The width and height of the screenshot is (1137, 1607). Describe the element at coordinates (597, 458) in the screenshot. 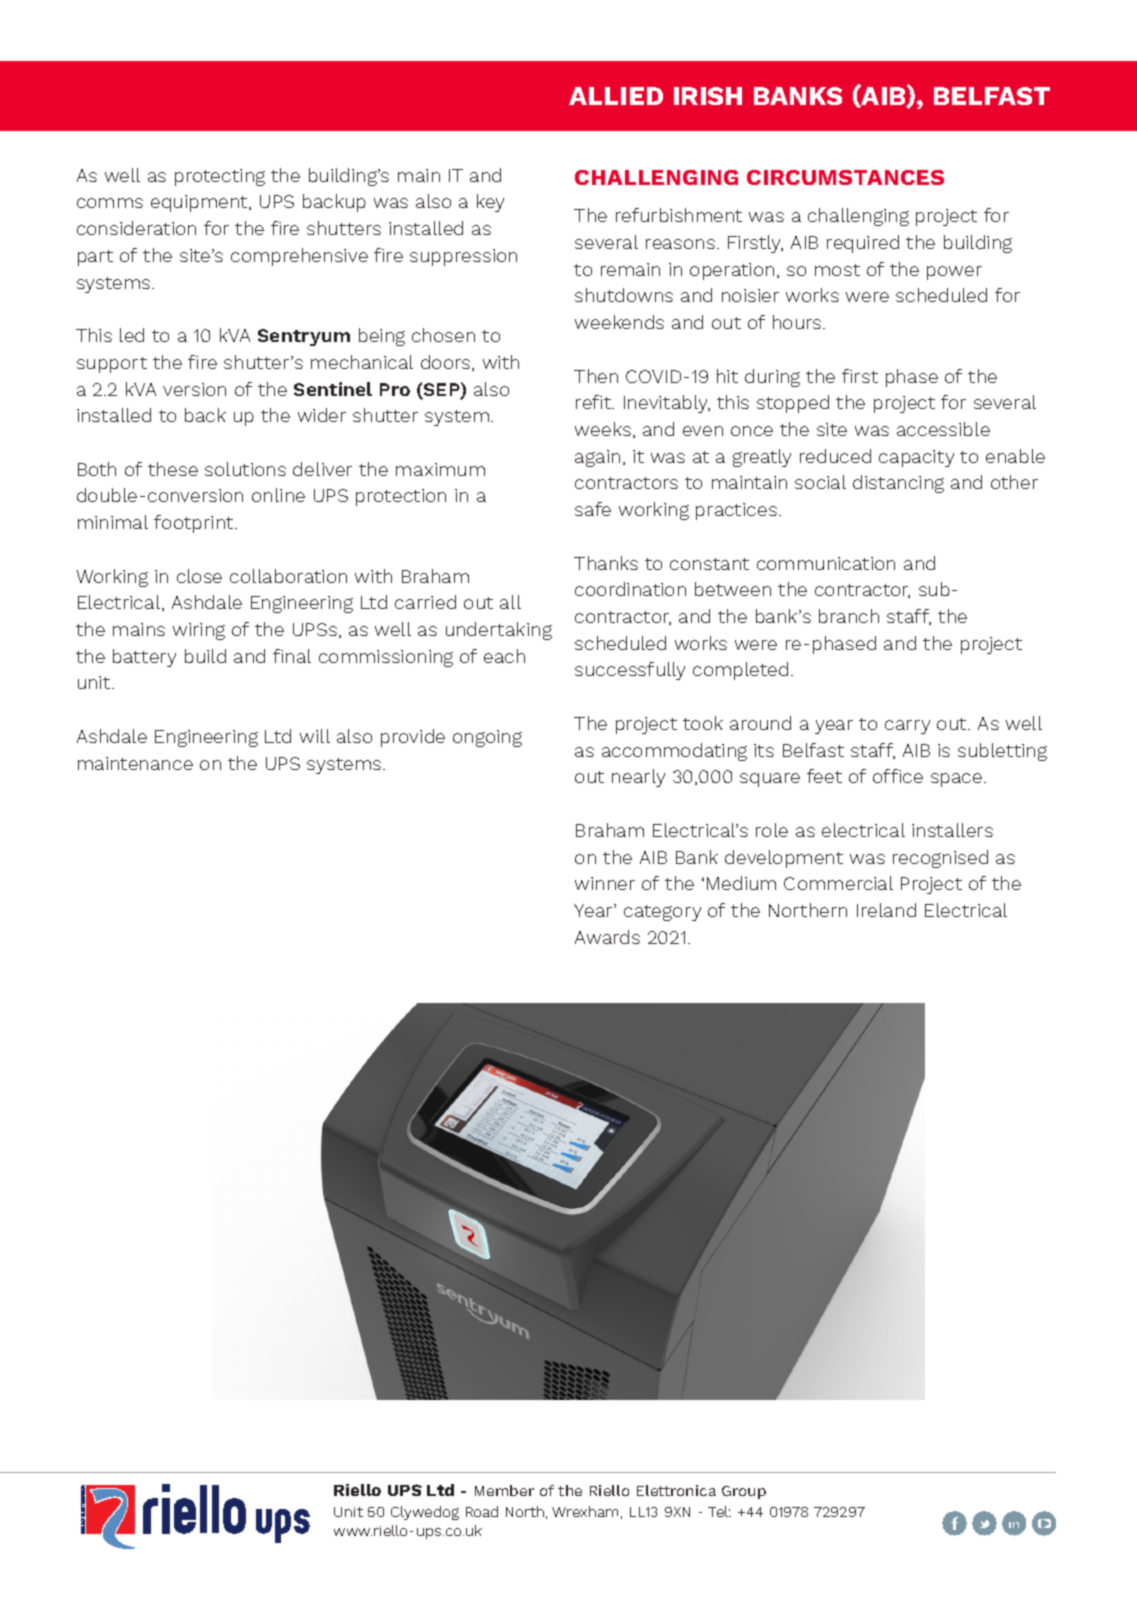

I see `again` at that location.
